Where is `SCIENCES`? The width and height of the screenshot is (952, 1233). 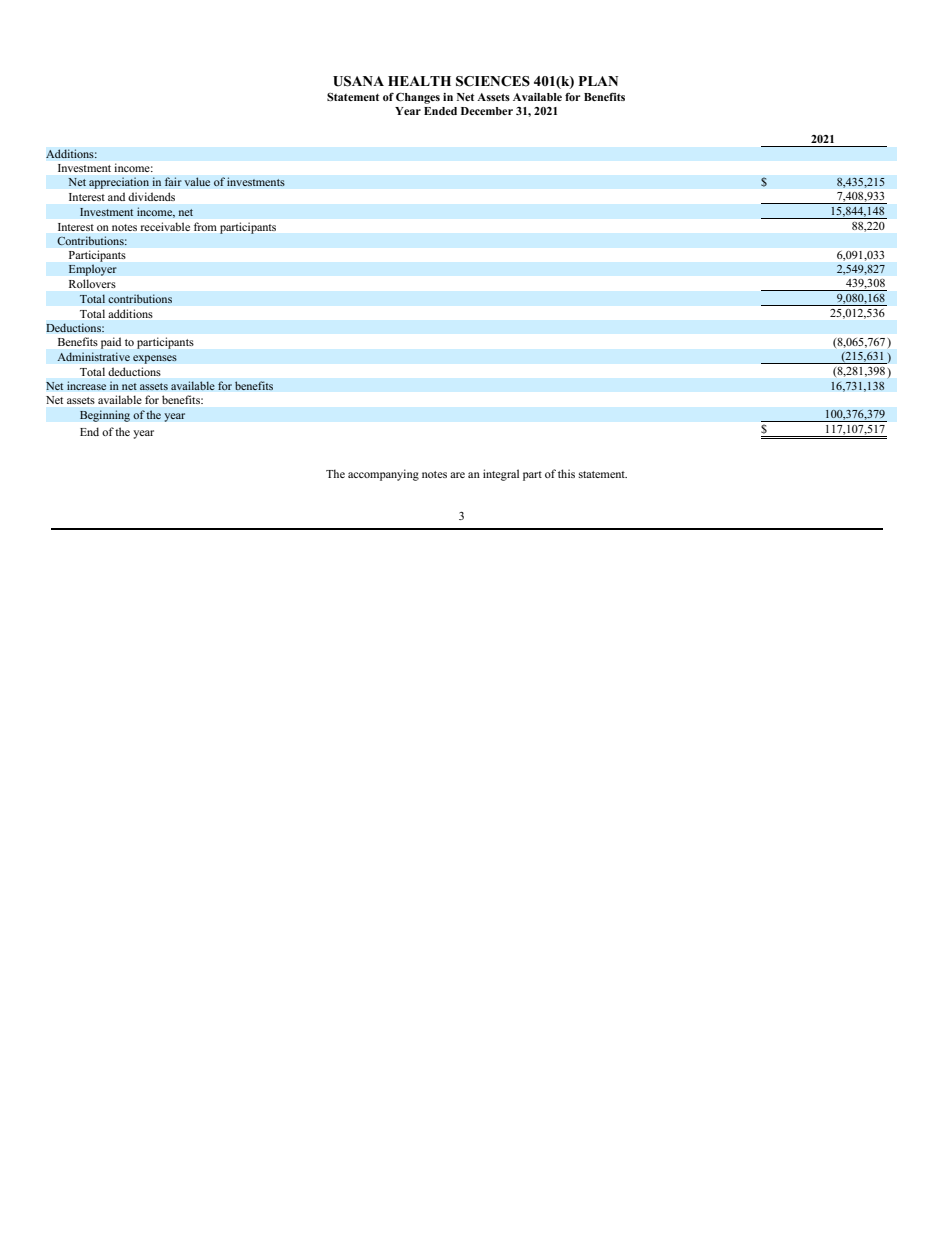 SCIENCES is located at coordinates (493, 81).
